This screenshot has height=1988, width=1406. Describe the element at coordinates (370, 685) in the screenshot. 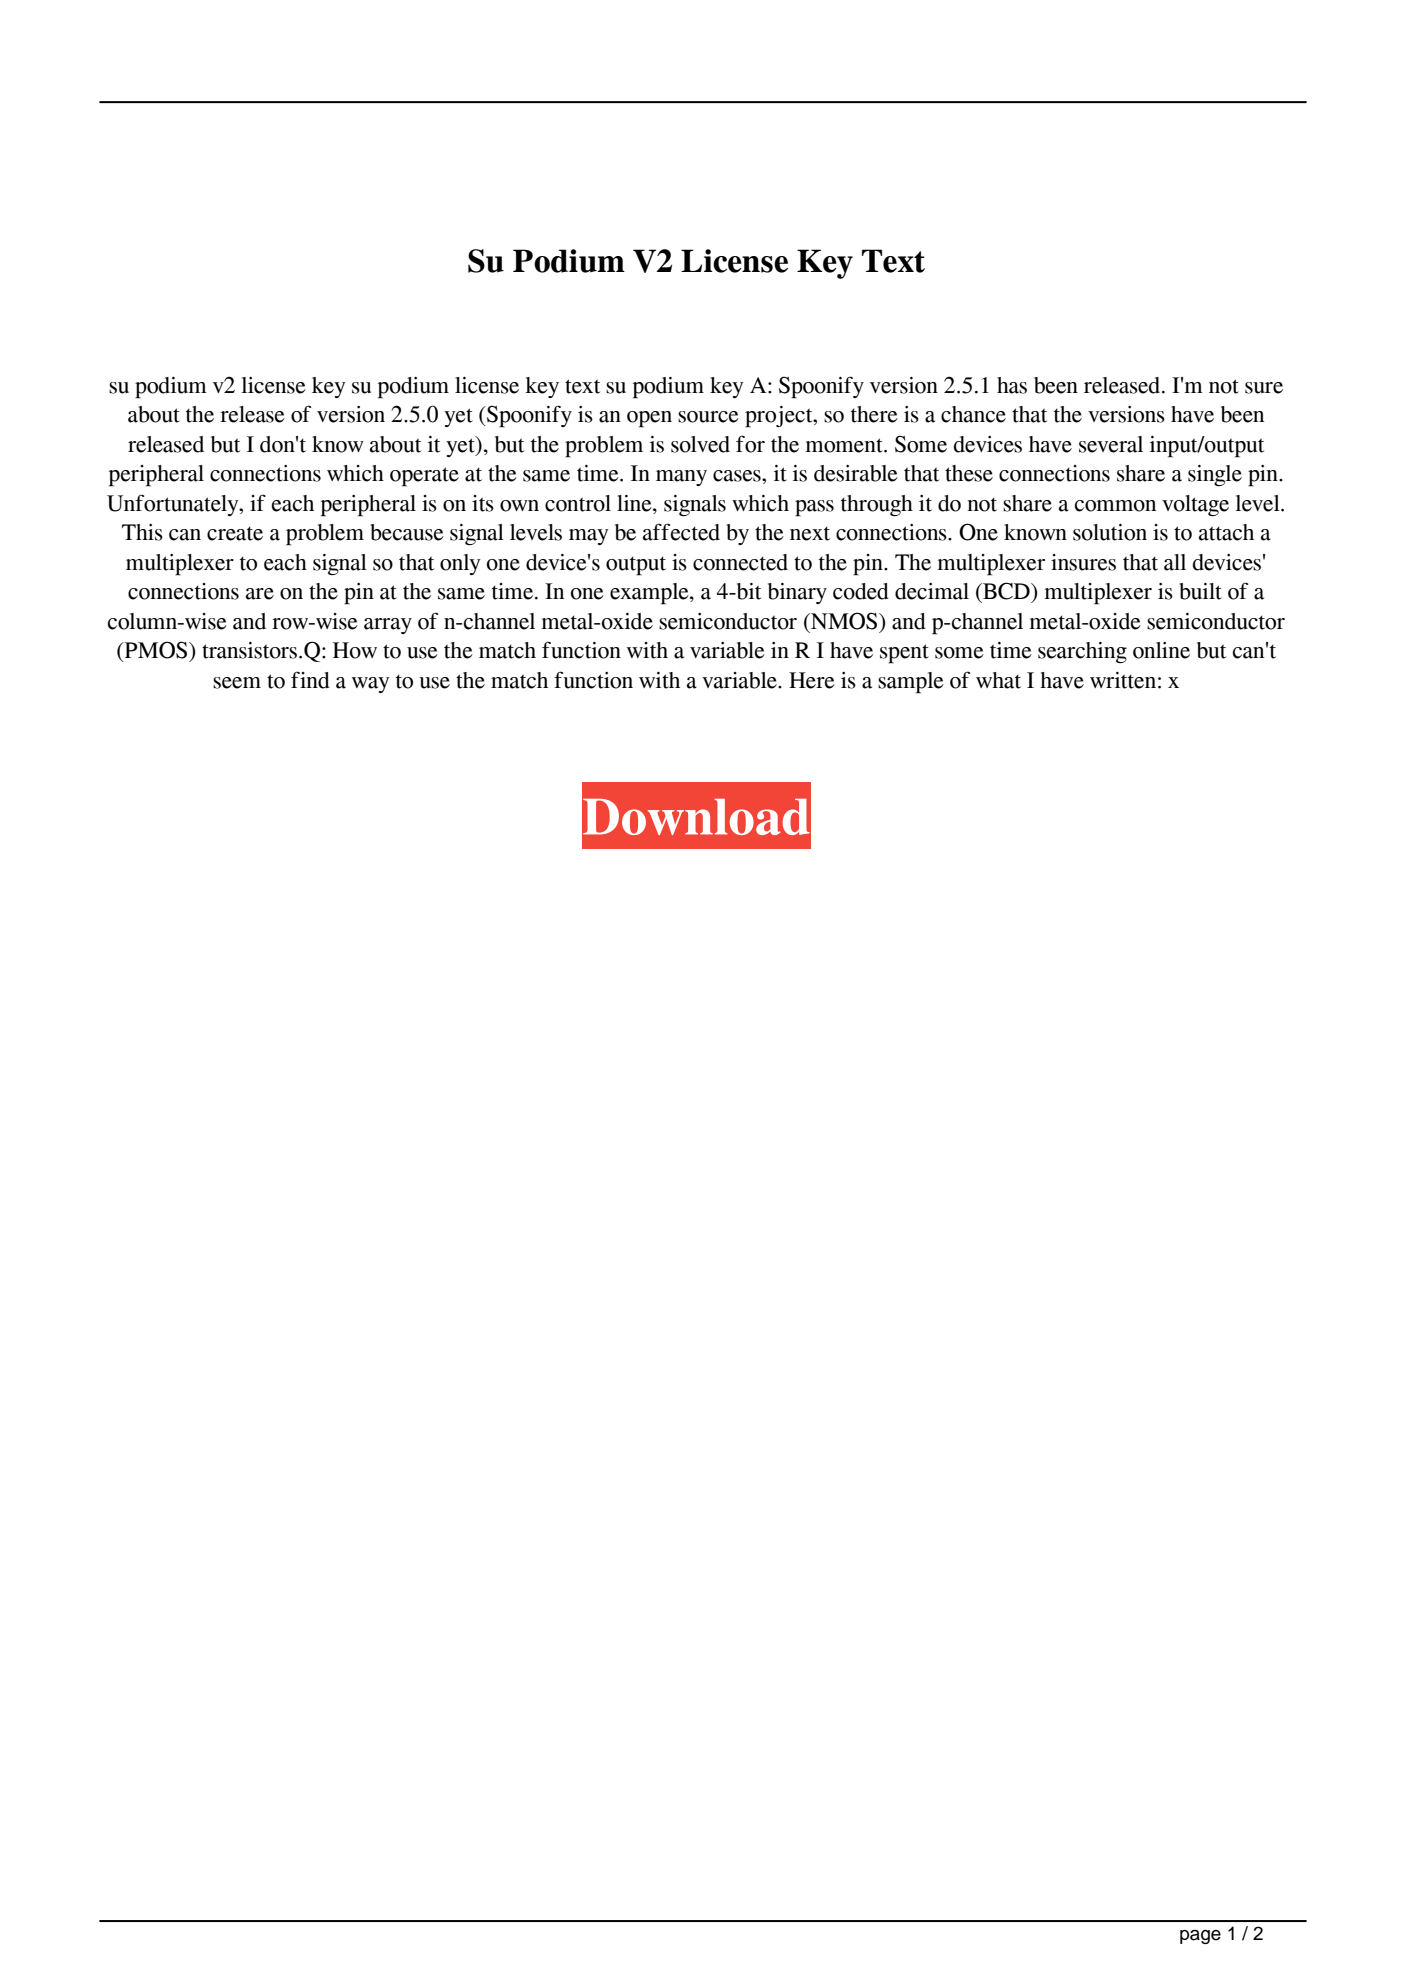

I see `way` at that location.
